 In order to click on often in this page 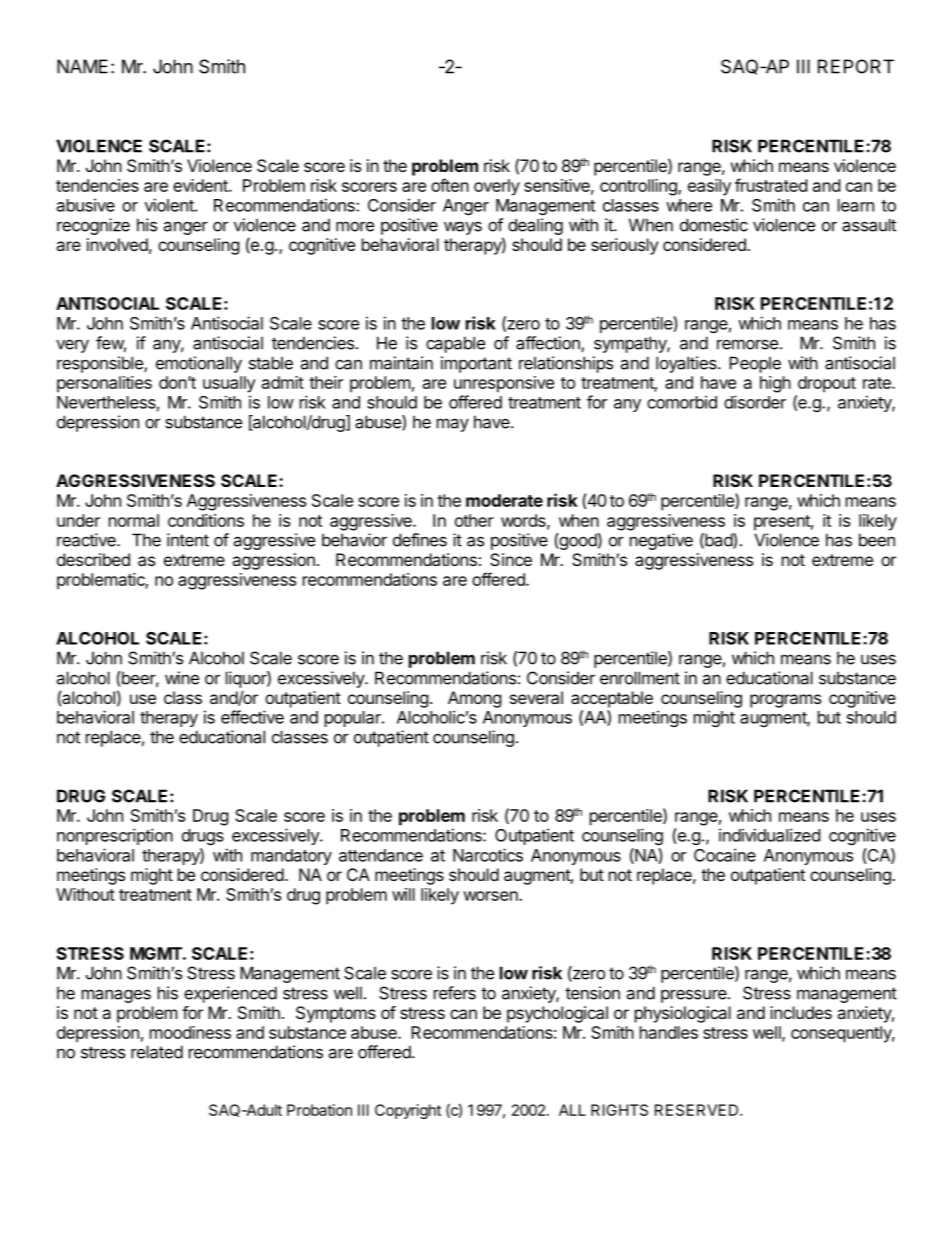, I will do `click(450, 185)`.
